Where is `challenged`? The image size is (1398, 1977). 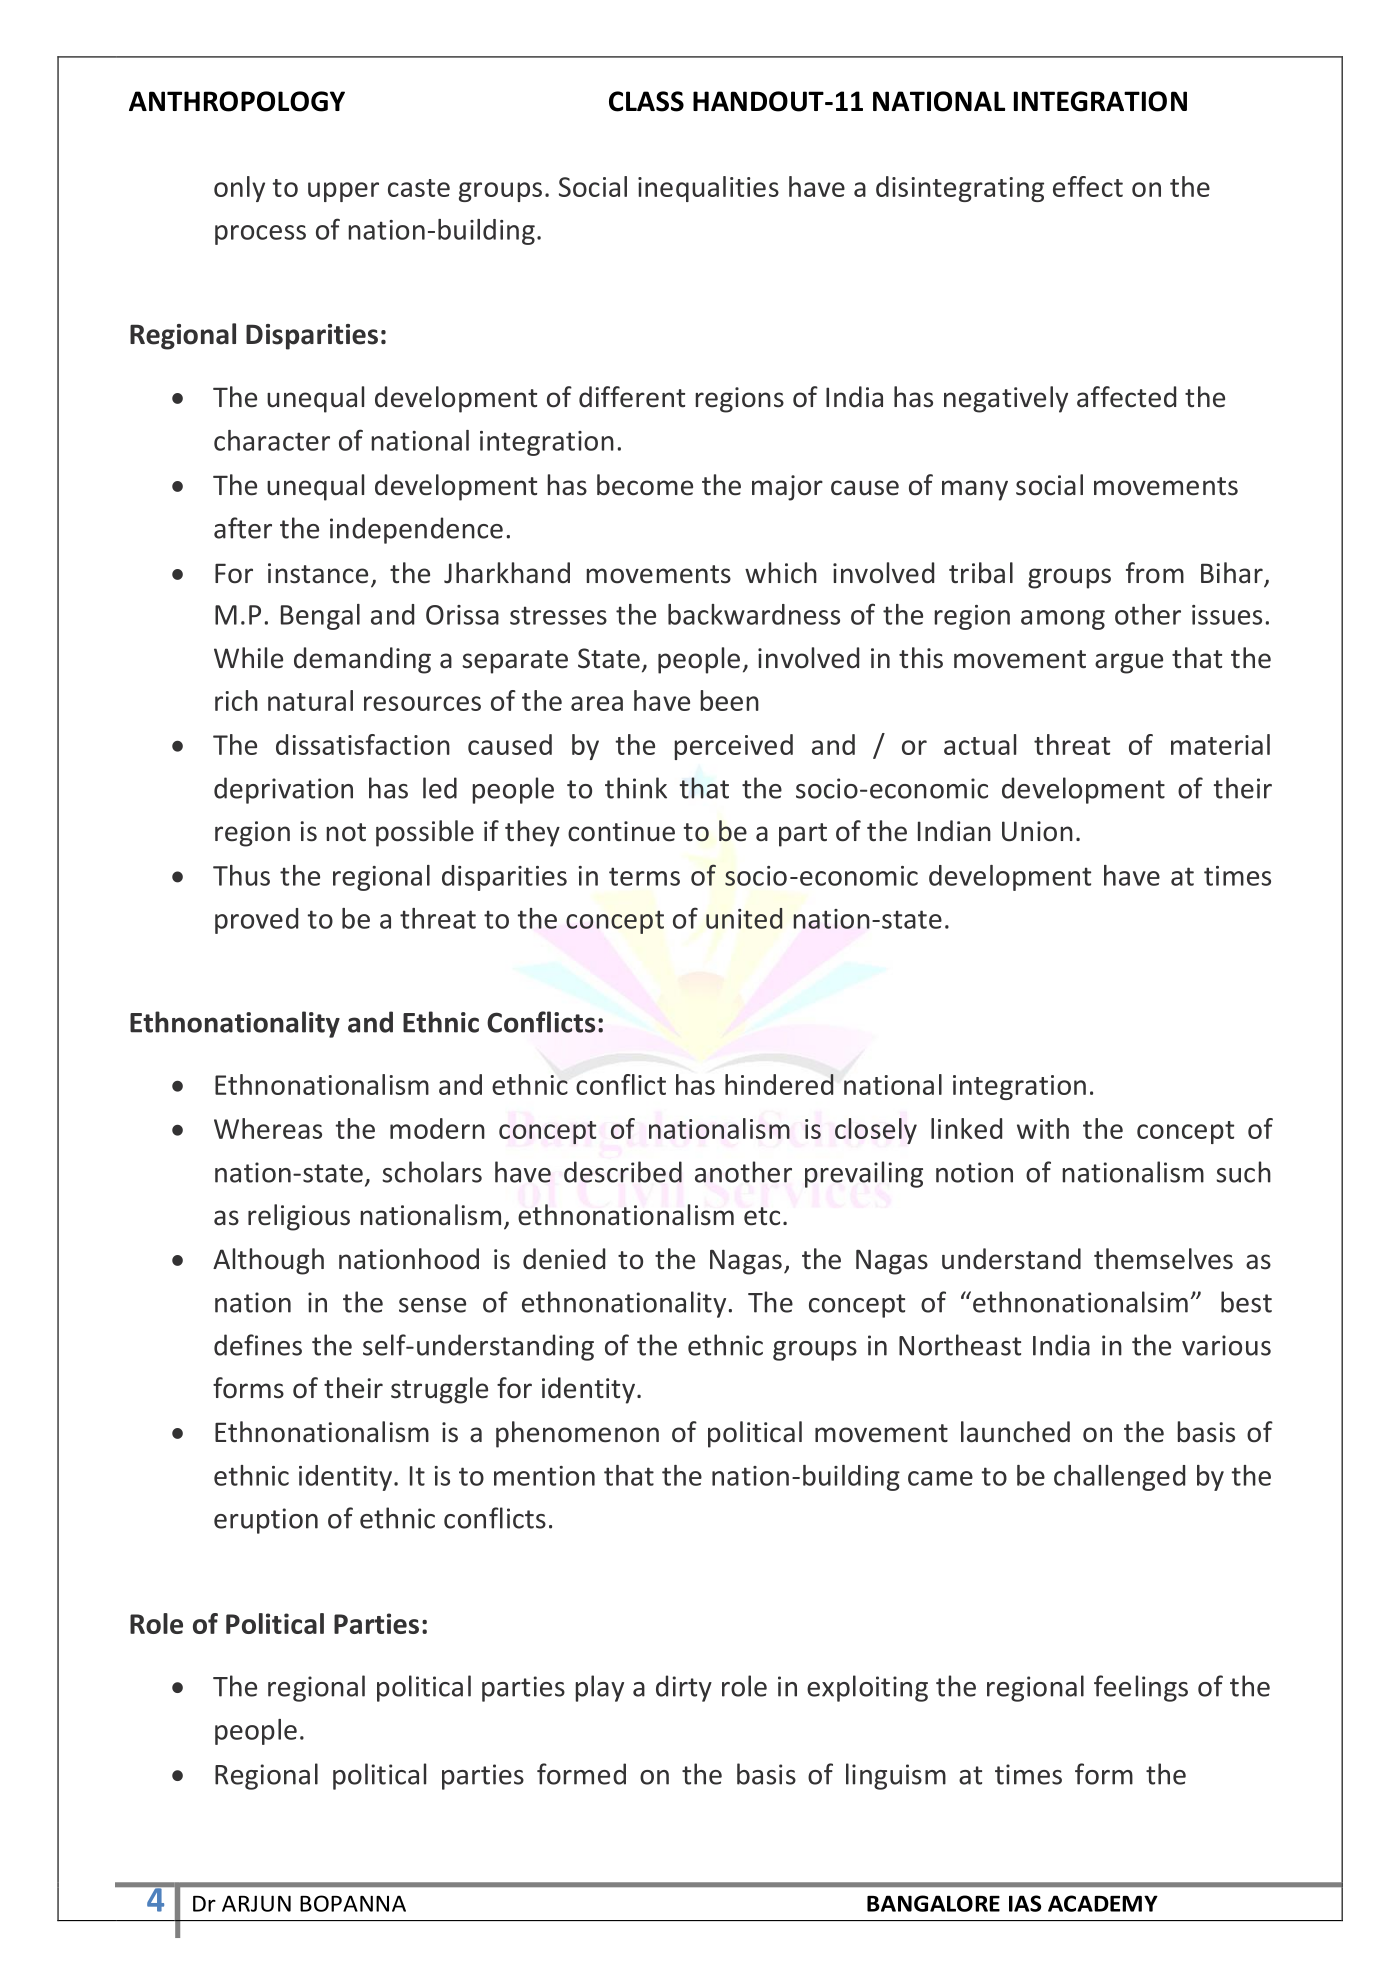 challenged is located at coordinates (1119, 1478).
